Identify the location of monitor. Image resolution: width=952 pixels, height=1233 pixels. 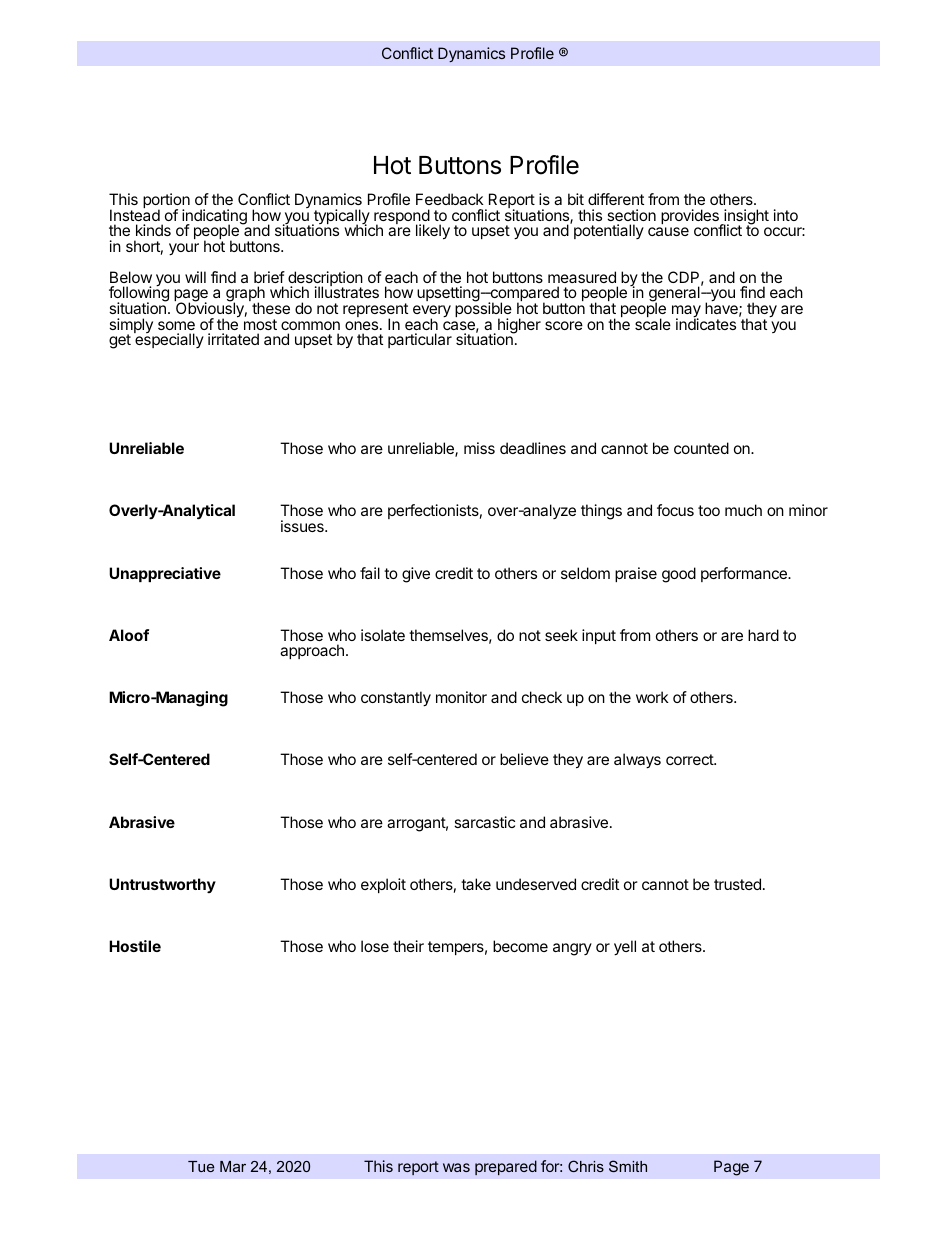
(461, 697).
